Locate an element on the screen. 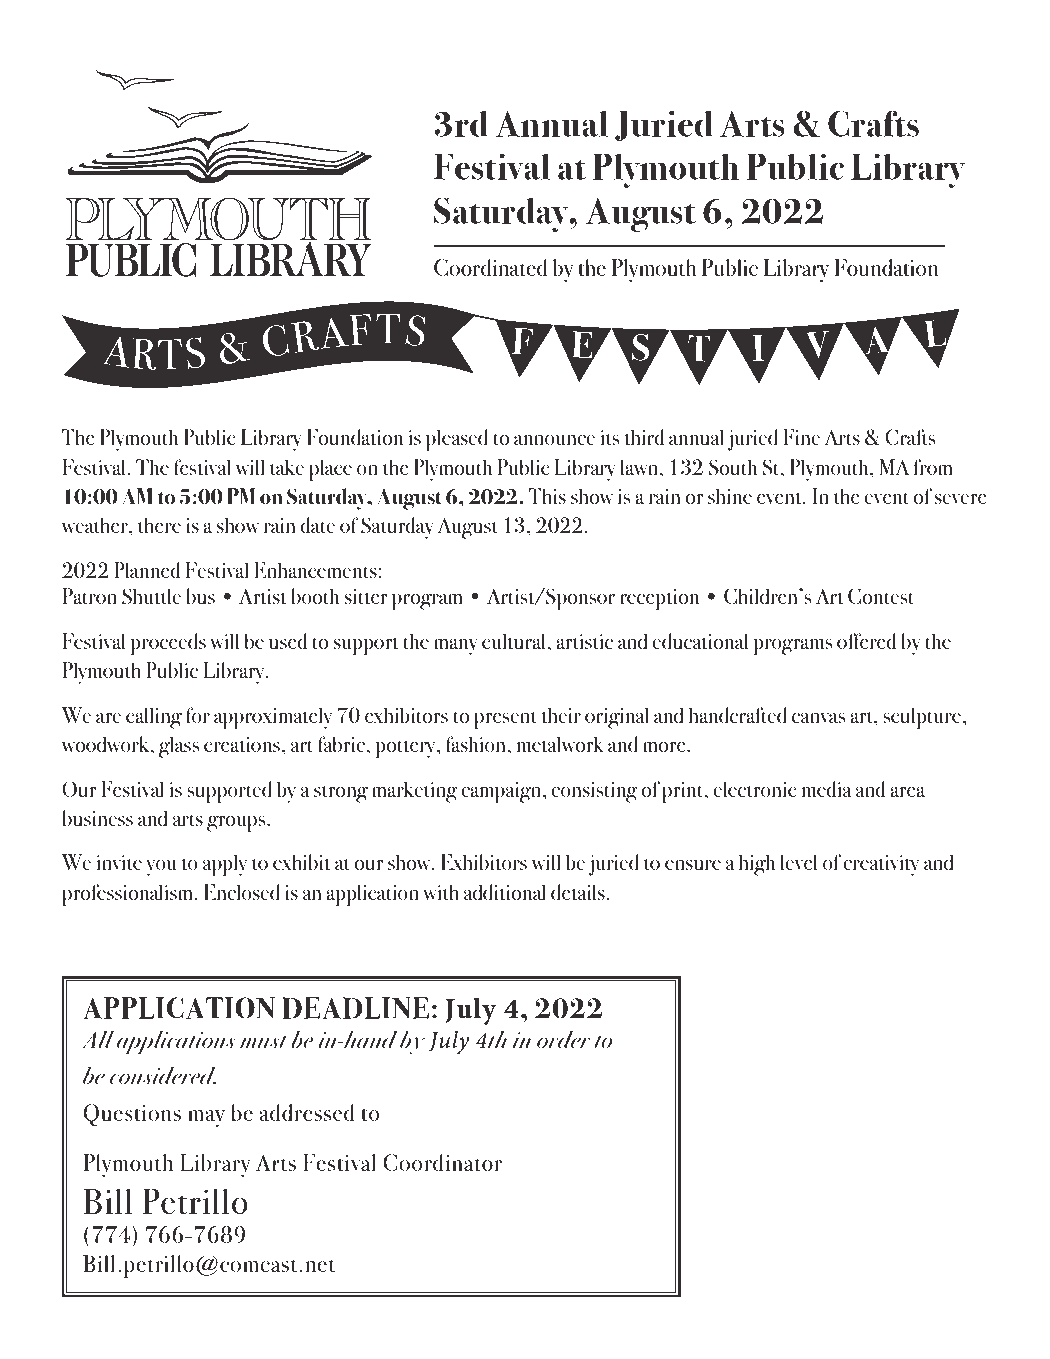 The image size is (1050, 1359). cultural is located at coordinates (515, 641).
